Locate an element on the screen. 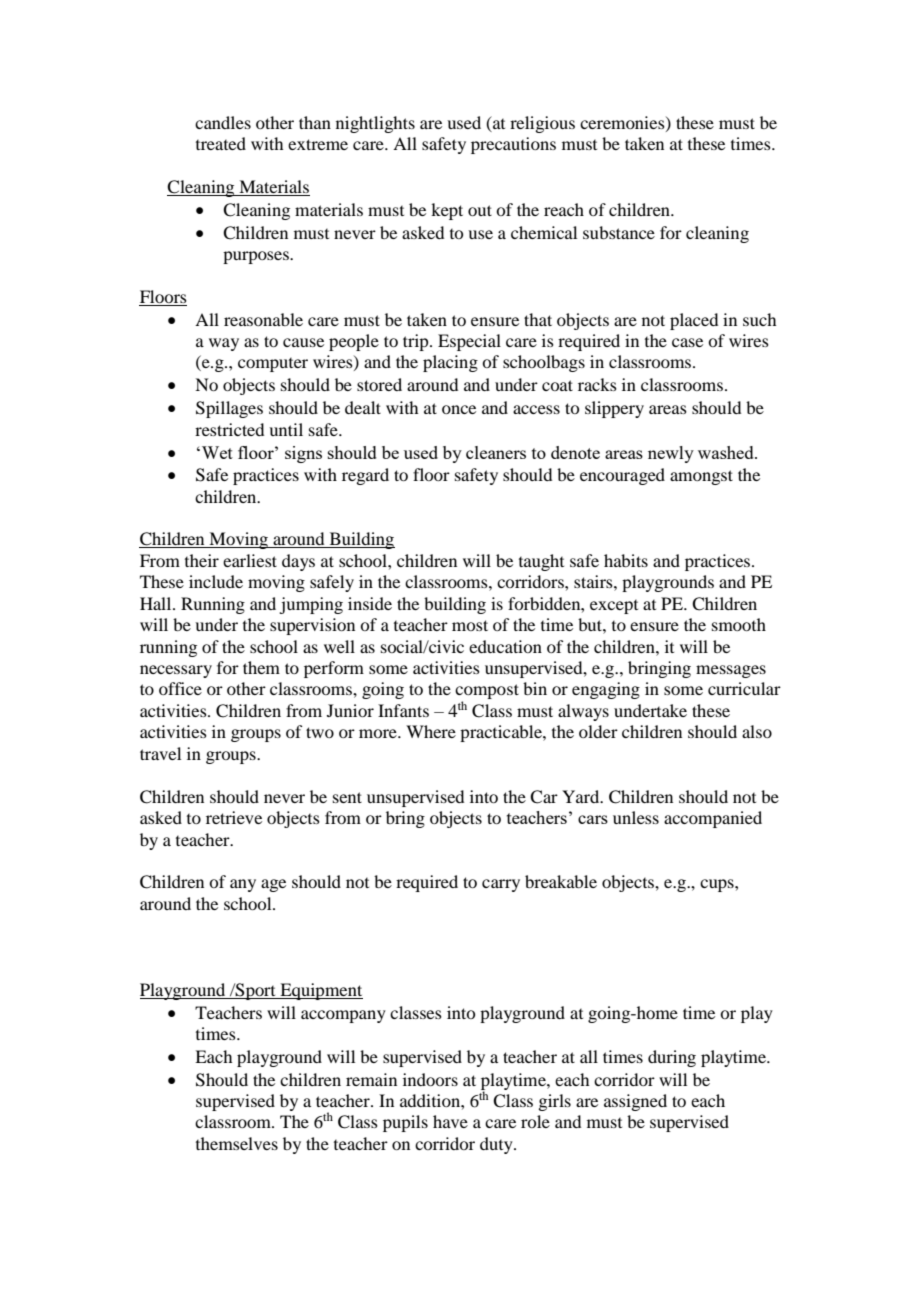 The image size is (924, 1308). include is located at coordinates (216, 581).
